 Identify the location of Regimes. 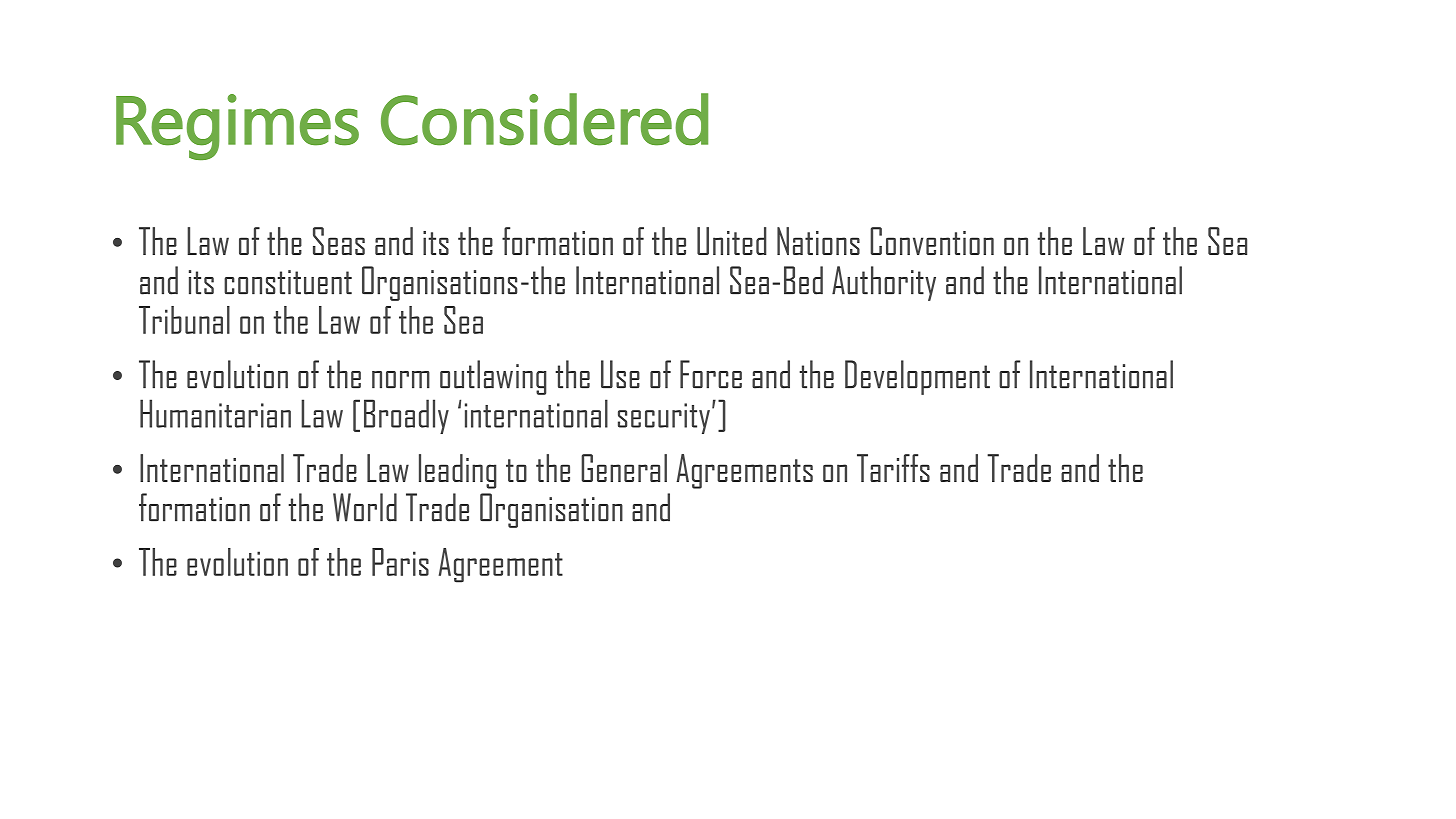
(237, 127).
